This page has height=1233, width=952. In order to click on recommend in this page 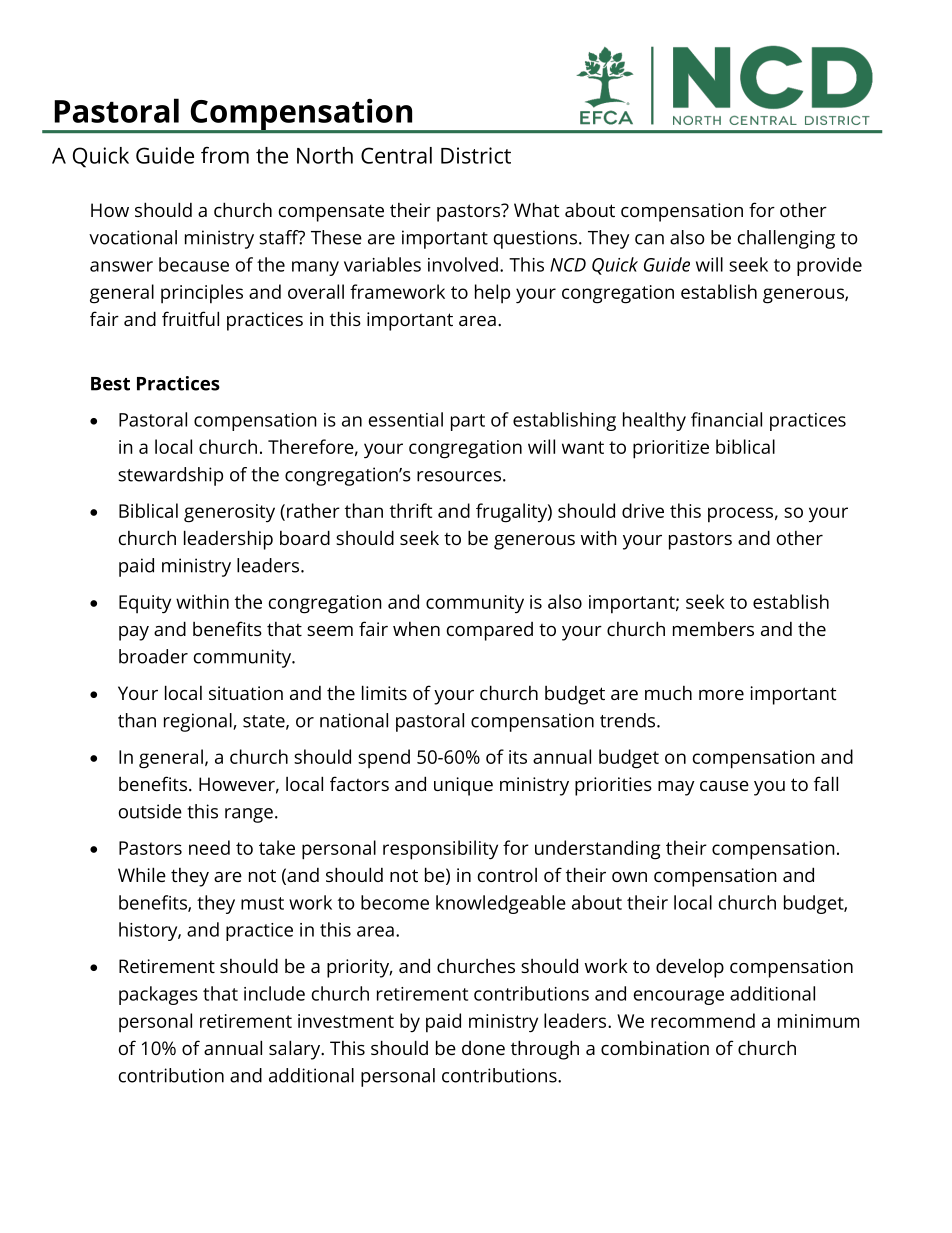, I will do `click(703, 1020)`.
